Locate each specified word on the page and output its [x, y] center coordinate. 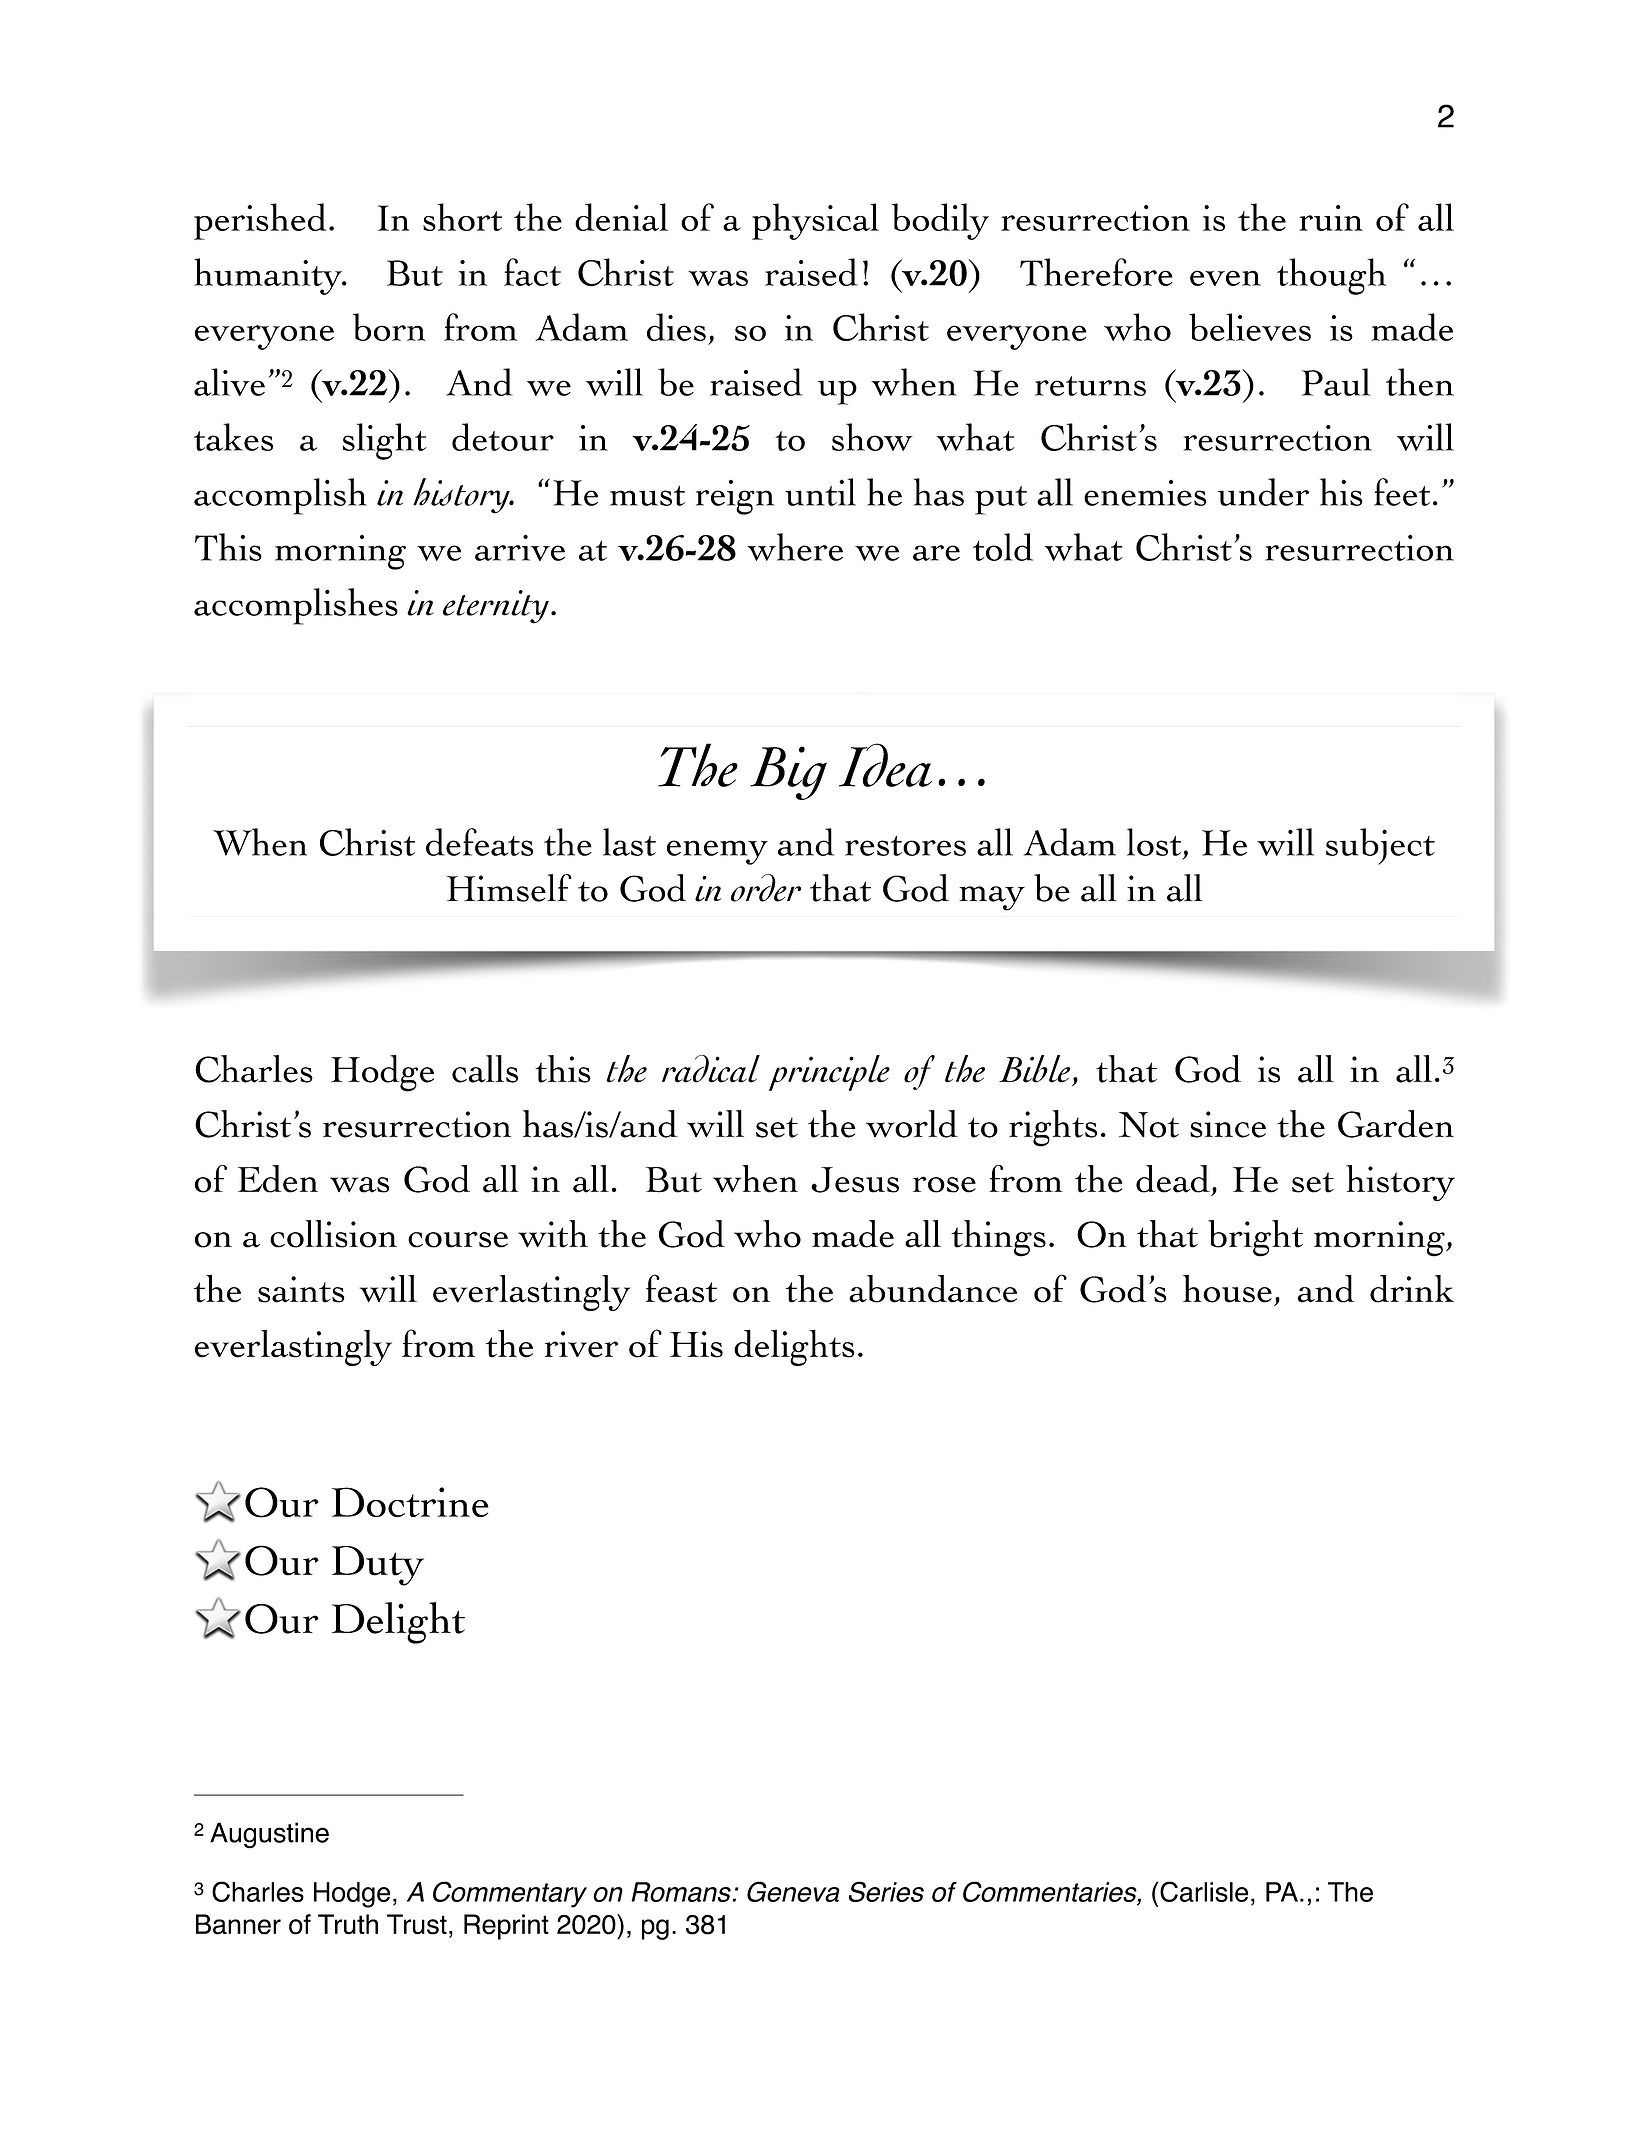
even [1225, 278]
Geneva [793, 1891]
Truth [348, 1924]
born [389, 327]
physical [815, 221]
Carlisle [1204, 1891]
